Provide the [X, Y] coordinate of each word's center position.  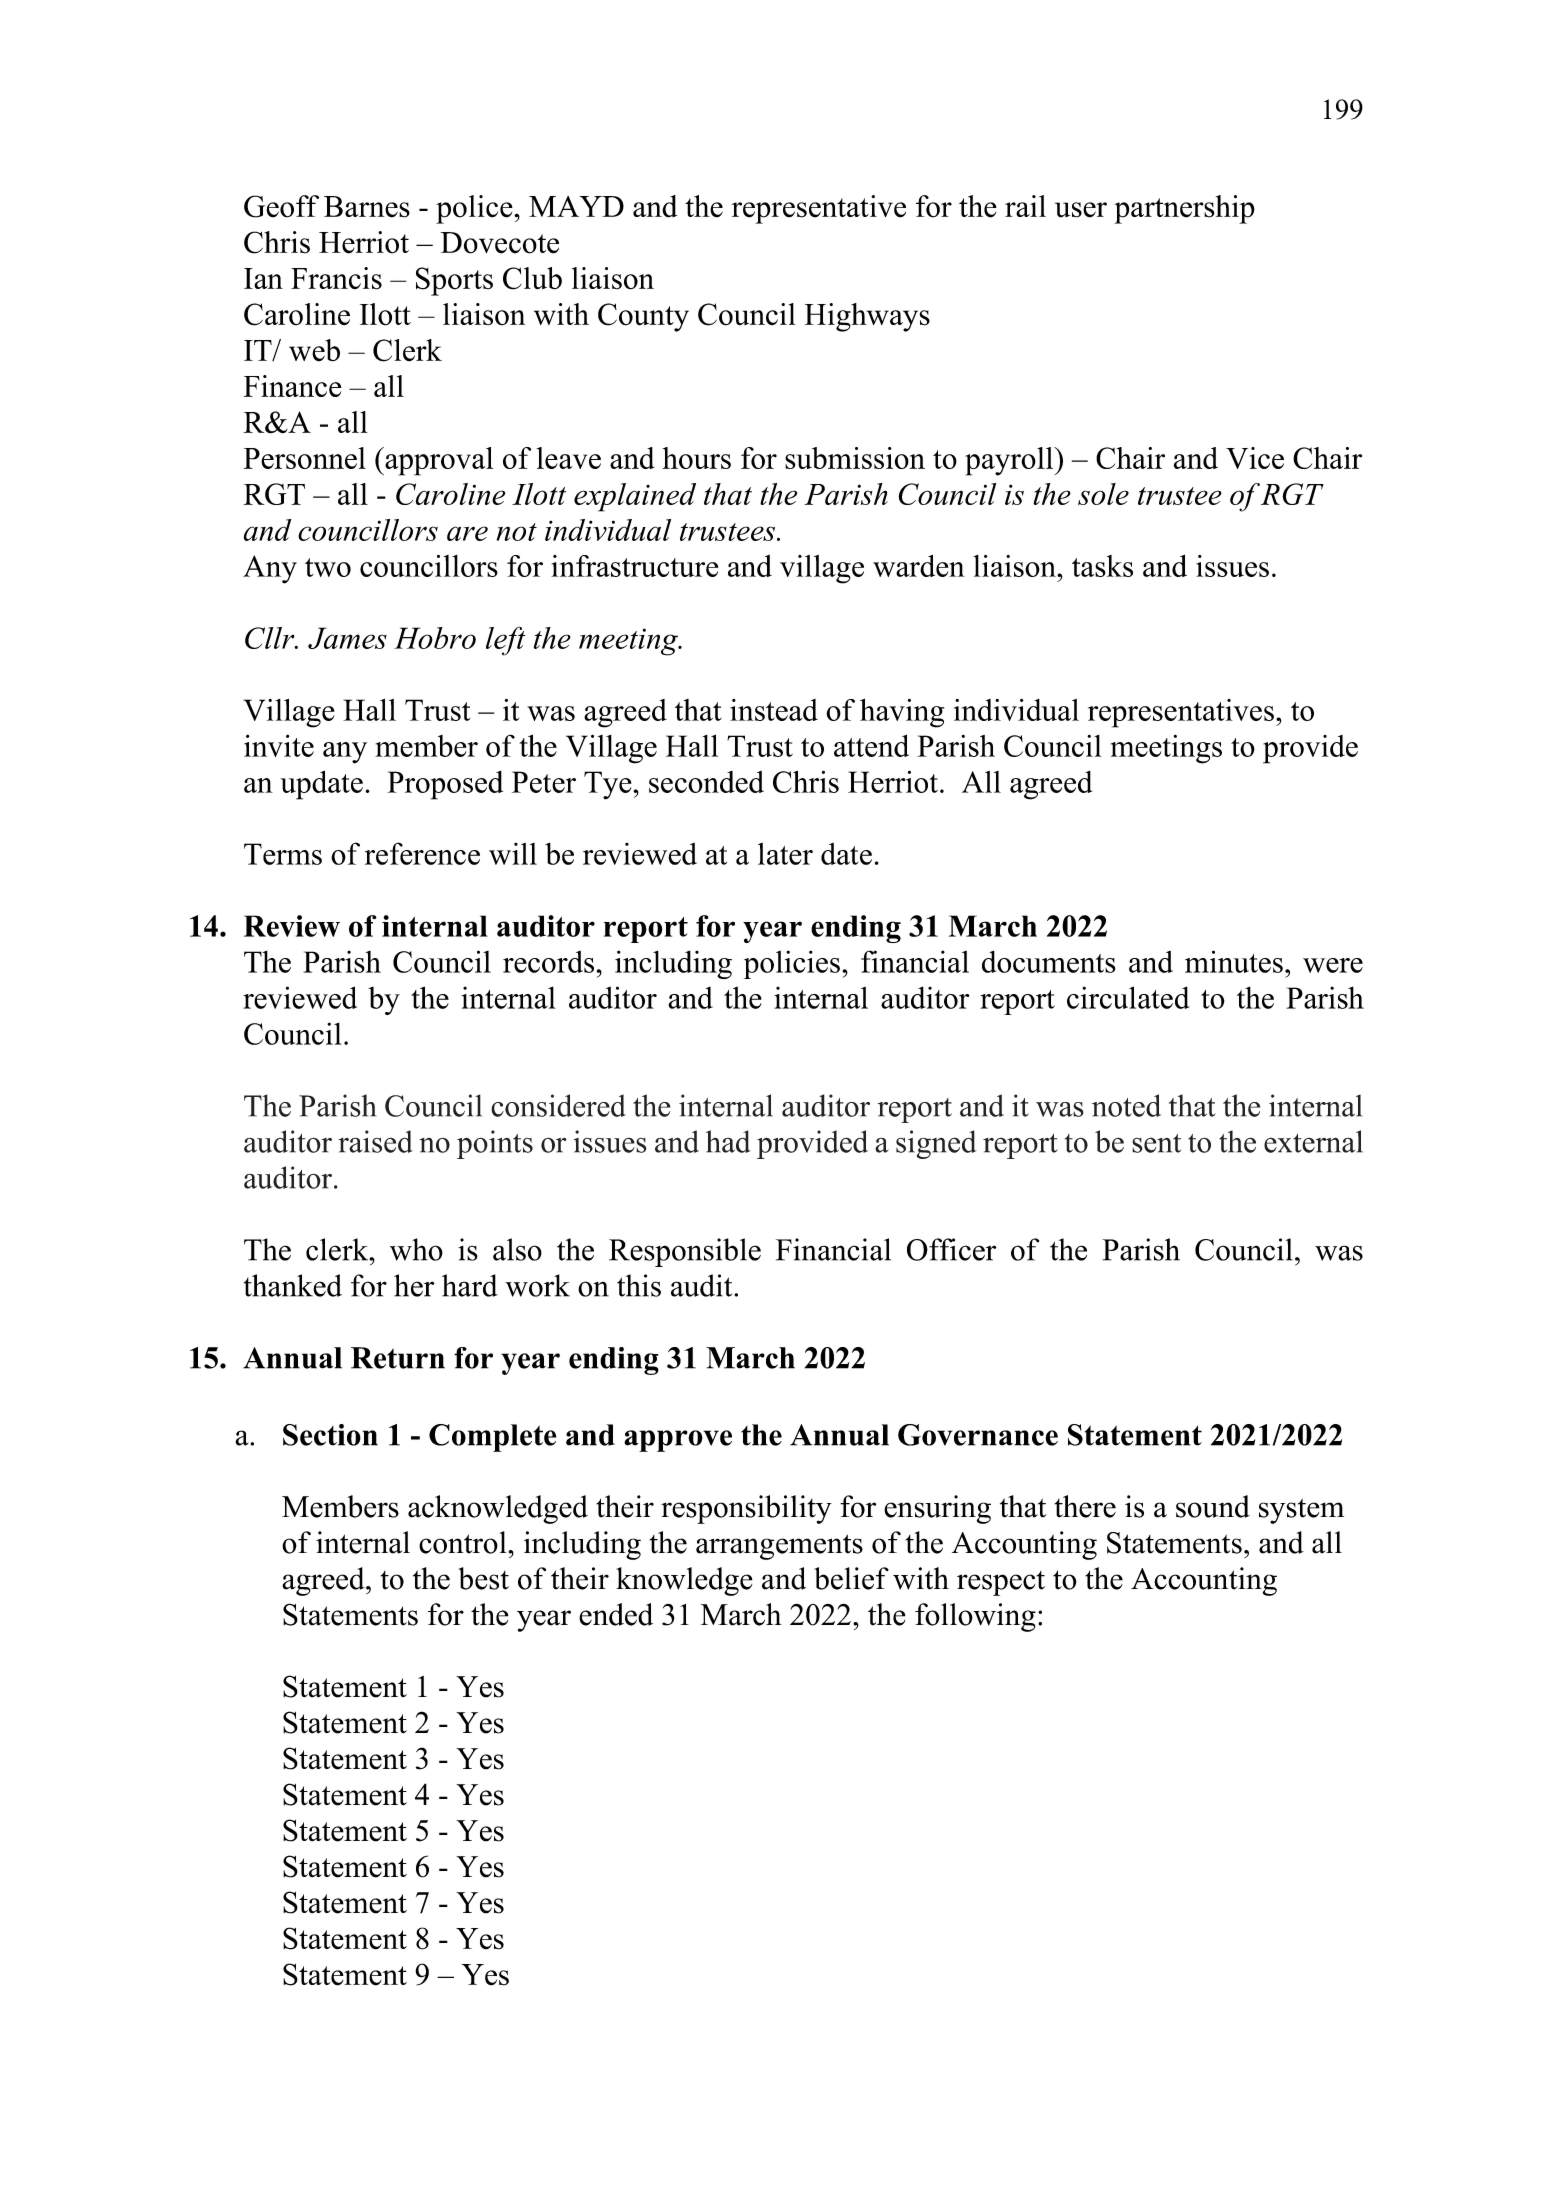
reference [422, 853]
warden [919, 566]
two [328, 567]
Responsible [685, 1252]
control [463, 1542]
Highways [867, 317]
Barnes [367, 207]
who [416, 1249]
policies [792, 964]
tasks [1102, 566]
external [1313, 1141]
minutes [1234, 961]
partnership [1184, 209]
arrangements [779, 1547]
